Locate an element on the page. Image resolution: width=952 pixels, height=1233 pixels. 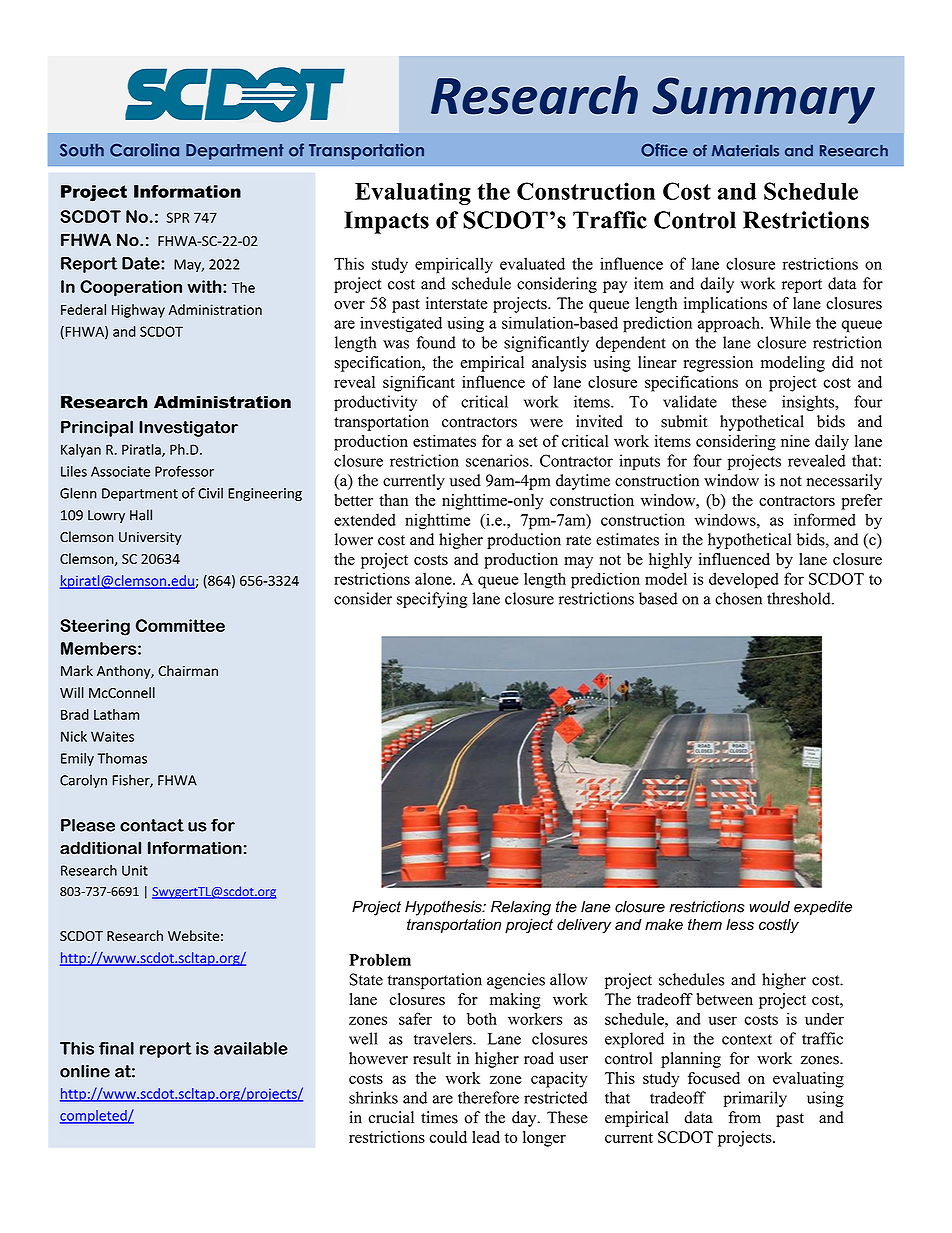
chosen is located at coordinates (738, 598).
